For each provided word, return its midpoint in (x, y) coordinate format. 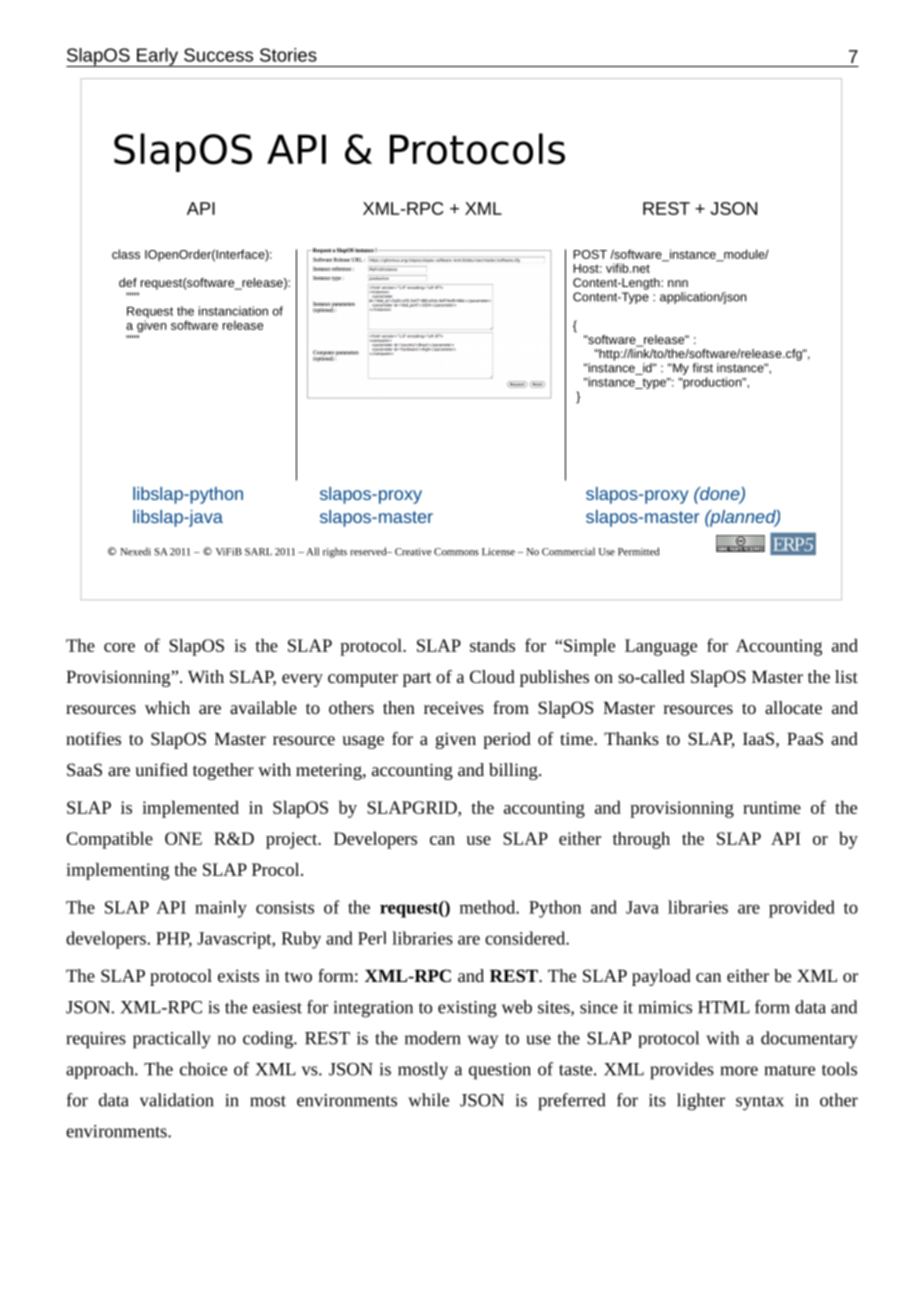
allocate (793, 707)
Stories (288, 55)
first (703, 368)
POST (590, 254)
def (128, 282)
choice (203, 1069)
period (507, 740)
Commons (456, 552)
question (500, 1071)
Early (158, 57)
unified (161, 769)
